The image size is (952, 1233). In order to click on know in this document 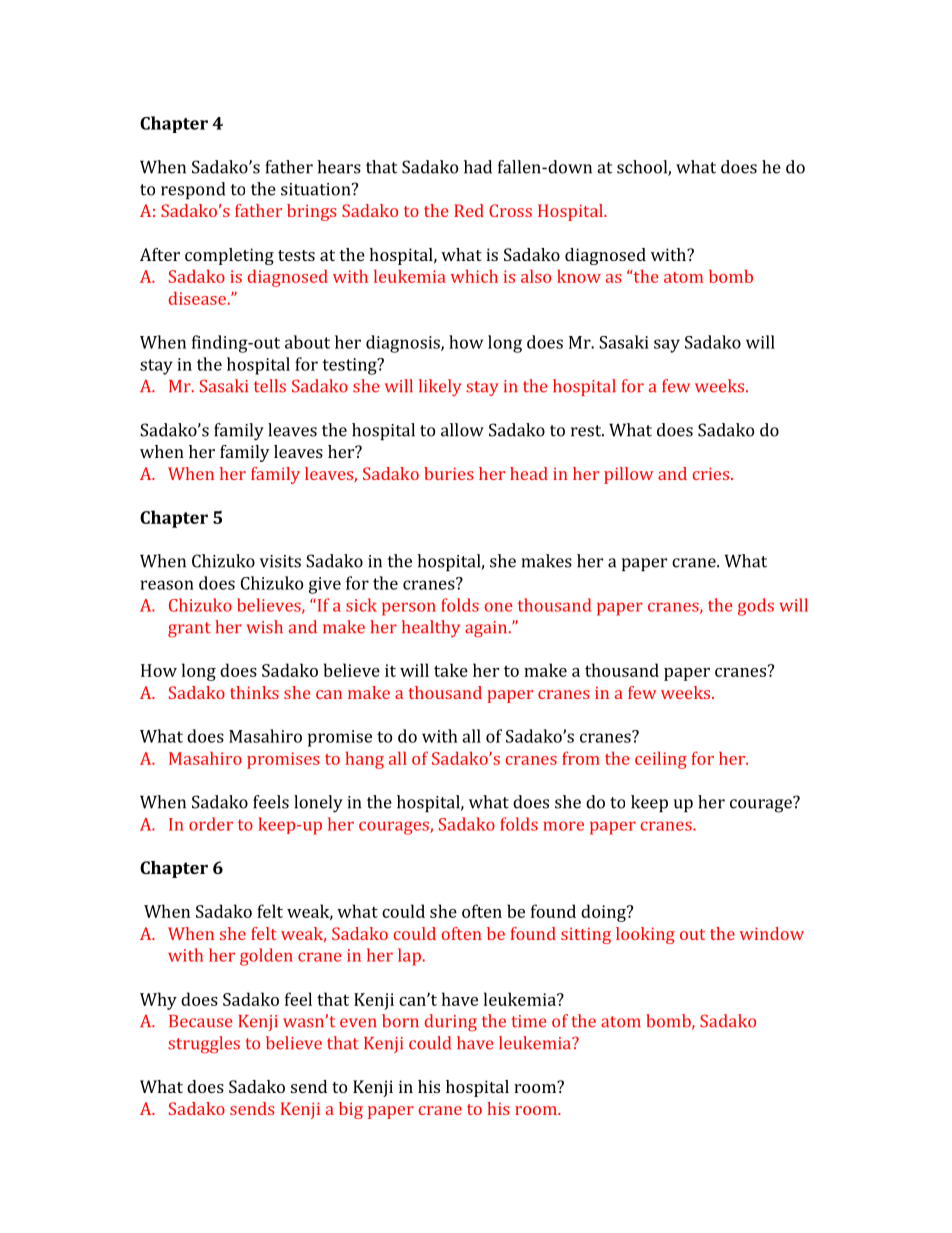, I will do `click(579, 276)`.
